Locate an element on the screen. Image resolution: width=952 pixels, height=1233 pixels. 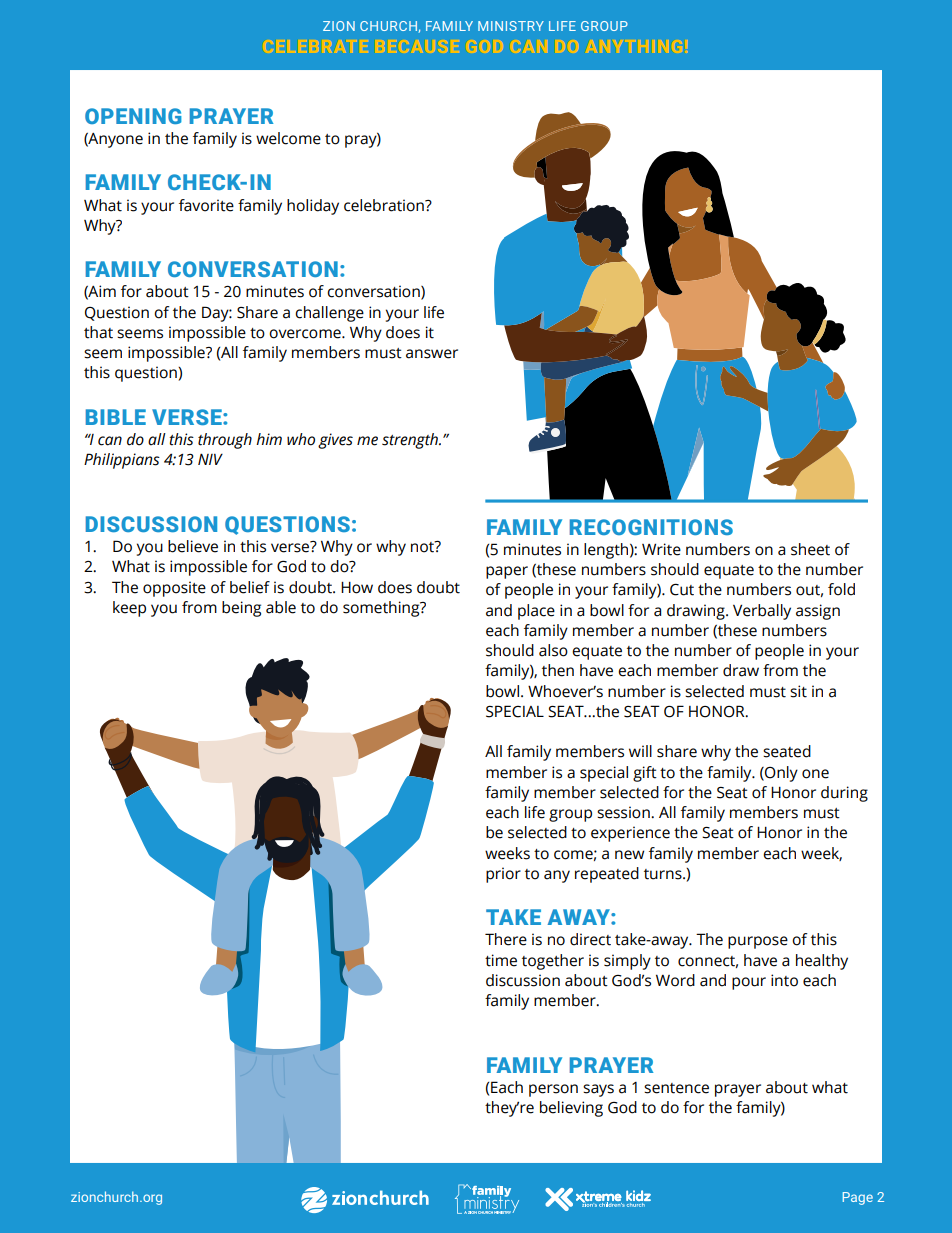
Verbally is located at coordinates (762, 612).
